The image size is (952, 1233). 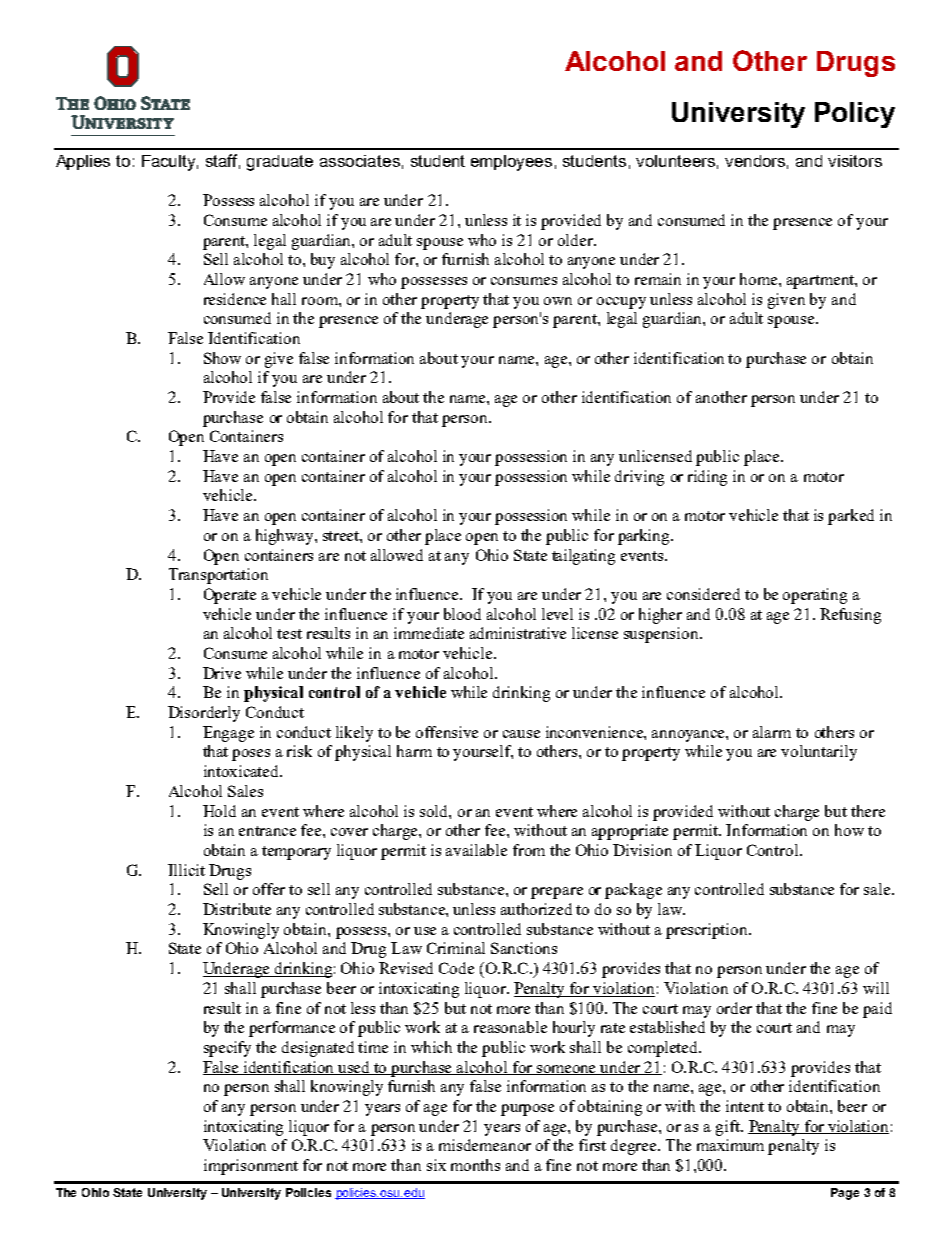 I want to click on there, so click(x=868, y=811).
